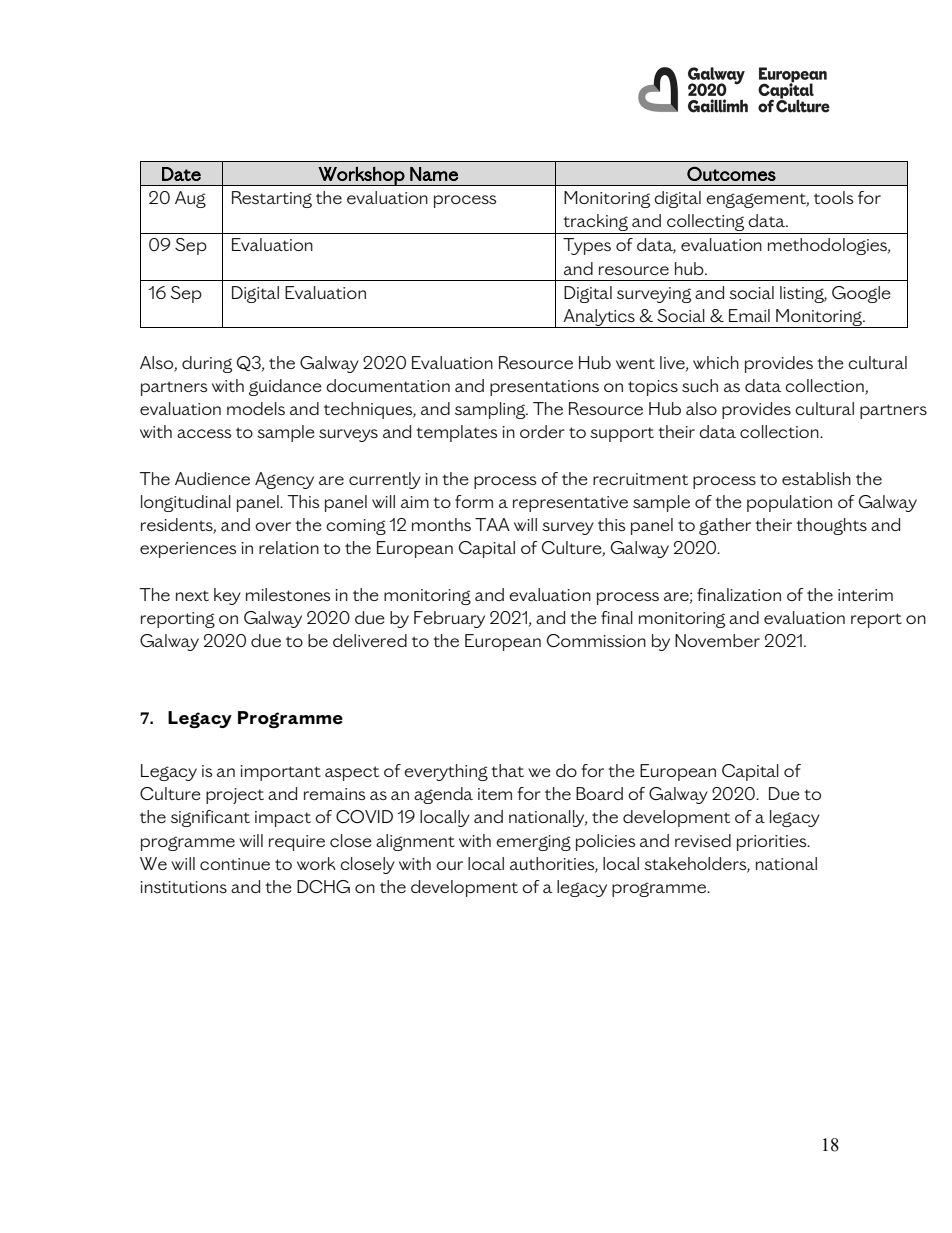  I want to click on tracking, so click(595, 224).
